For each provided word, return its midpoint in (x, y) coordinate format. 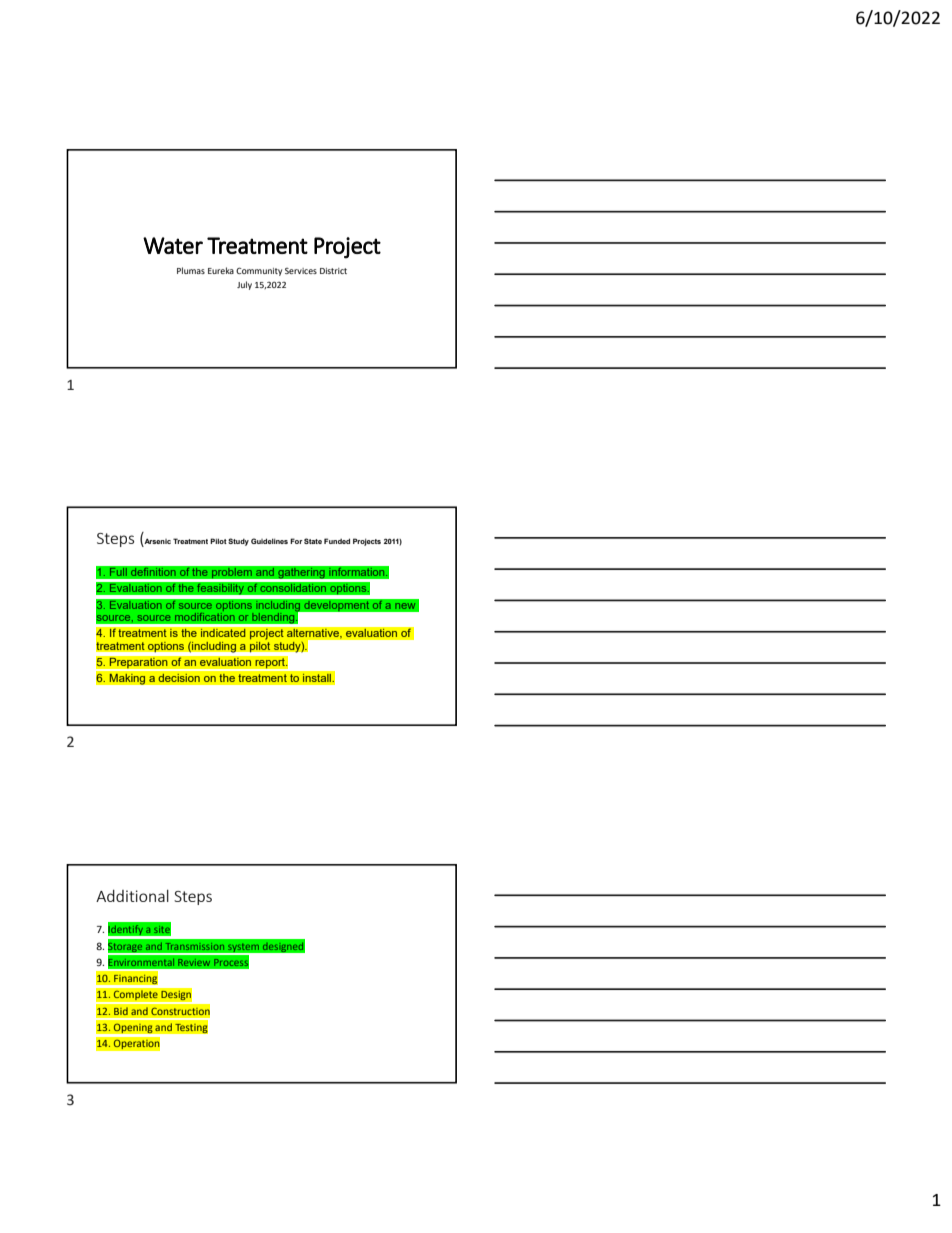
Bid (121, 1011)
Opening (133, 1028)
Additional (132, 896)
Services (301, 271)
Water (173, 245)
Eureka (221, 270)
